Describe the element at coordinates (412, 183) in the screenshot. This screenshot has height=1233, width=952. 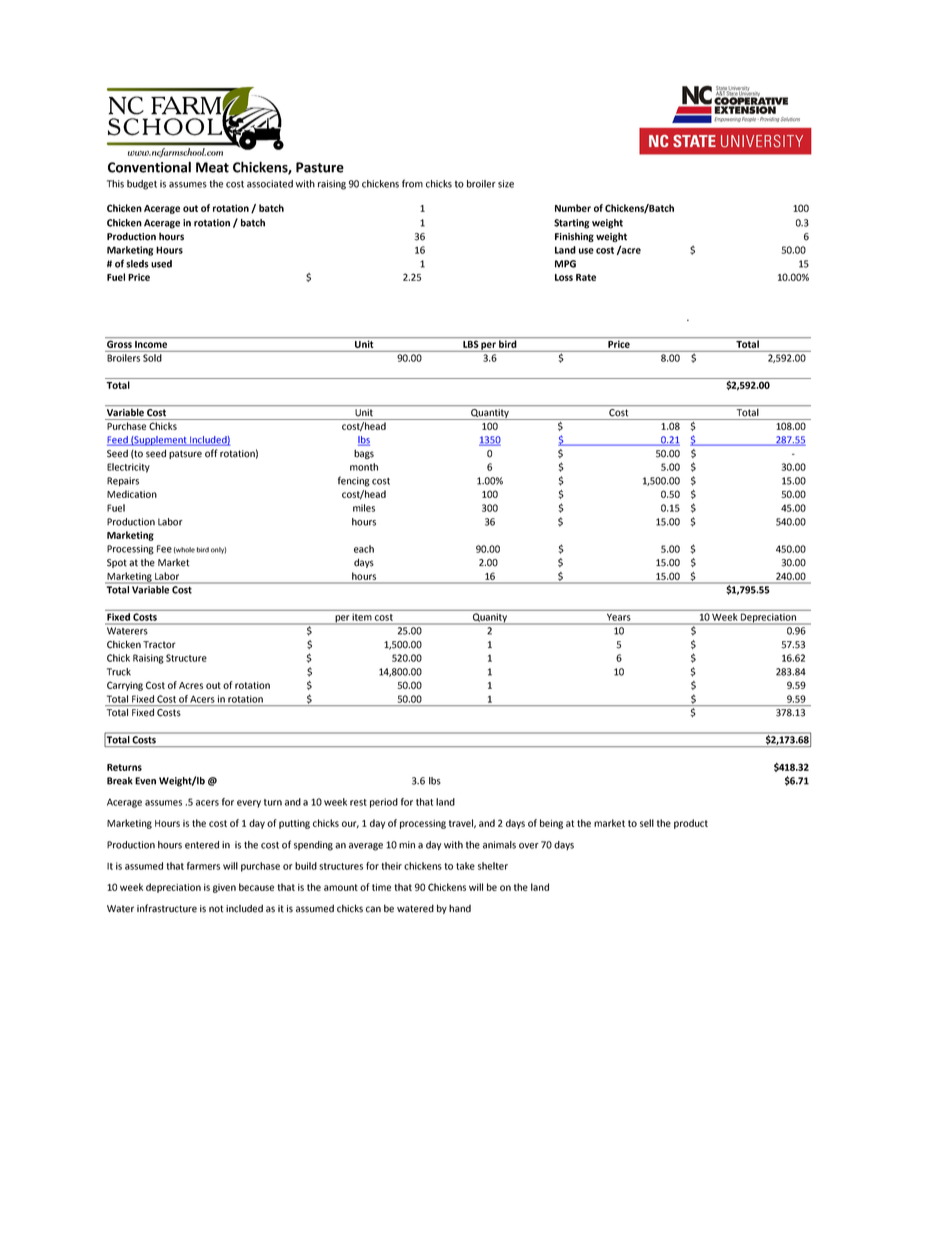
I see `from` at that location.
